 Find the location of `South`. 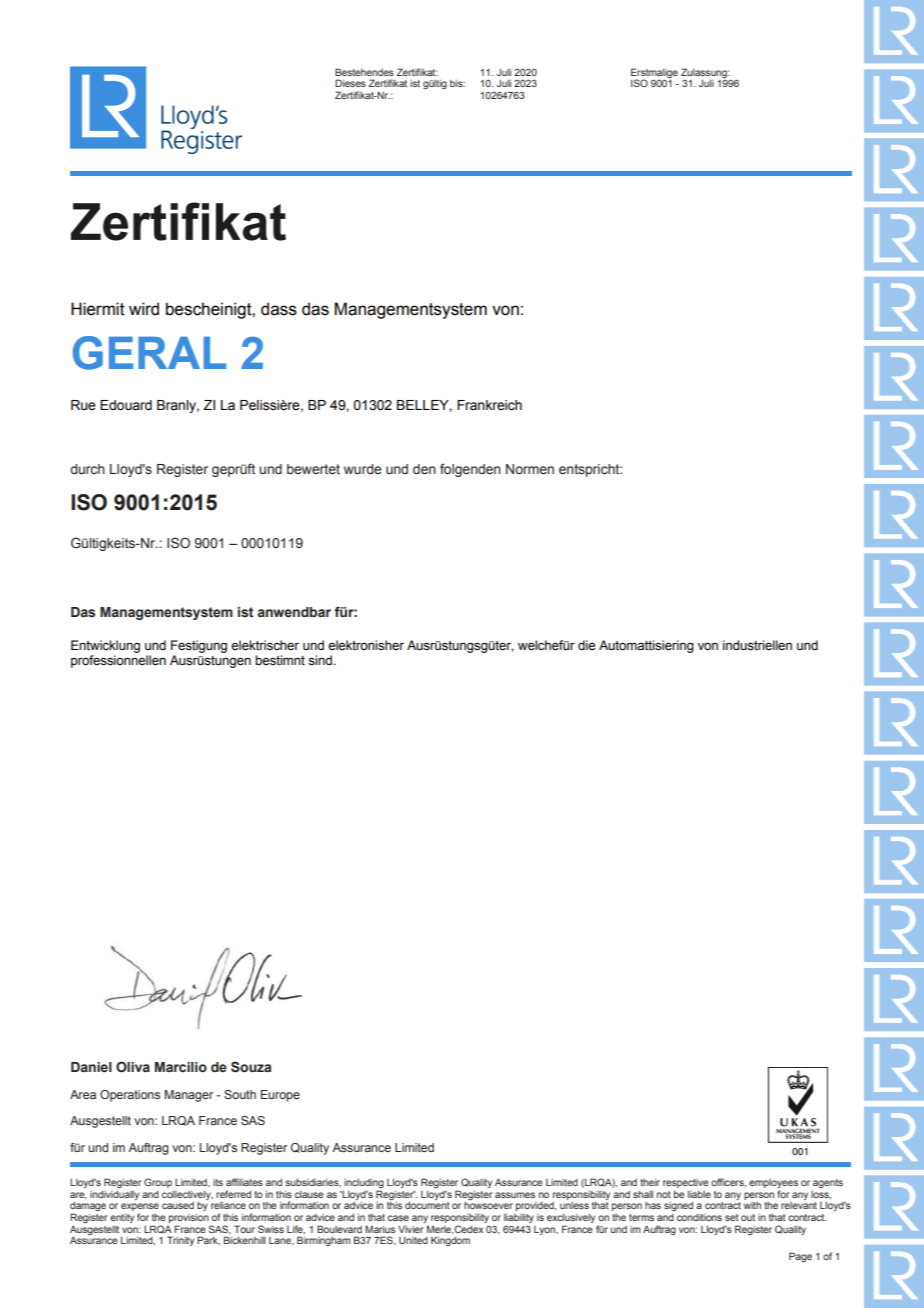

South is located at coordinates (240, 1094).
